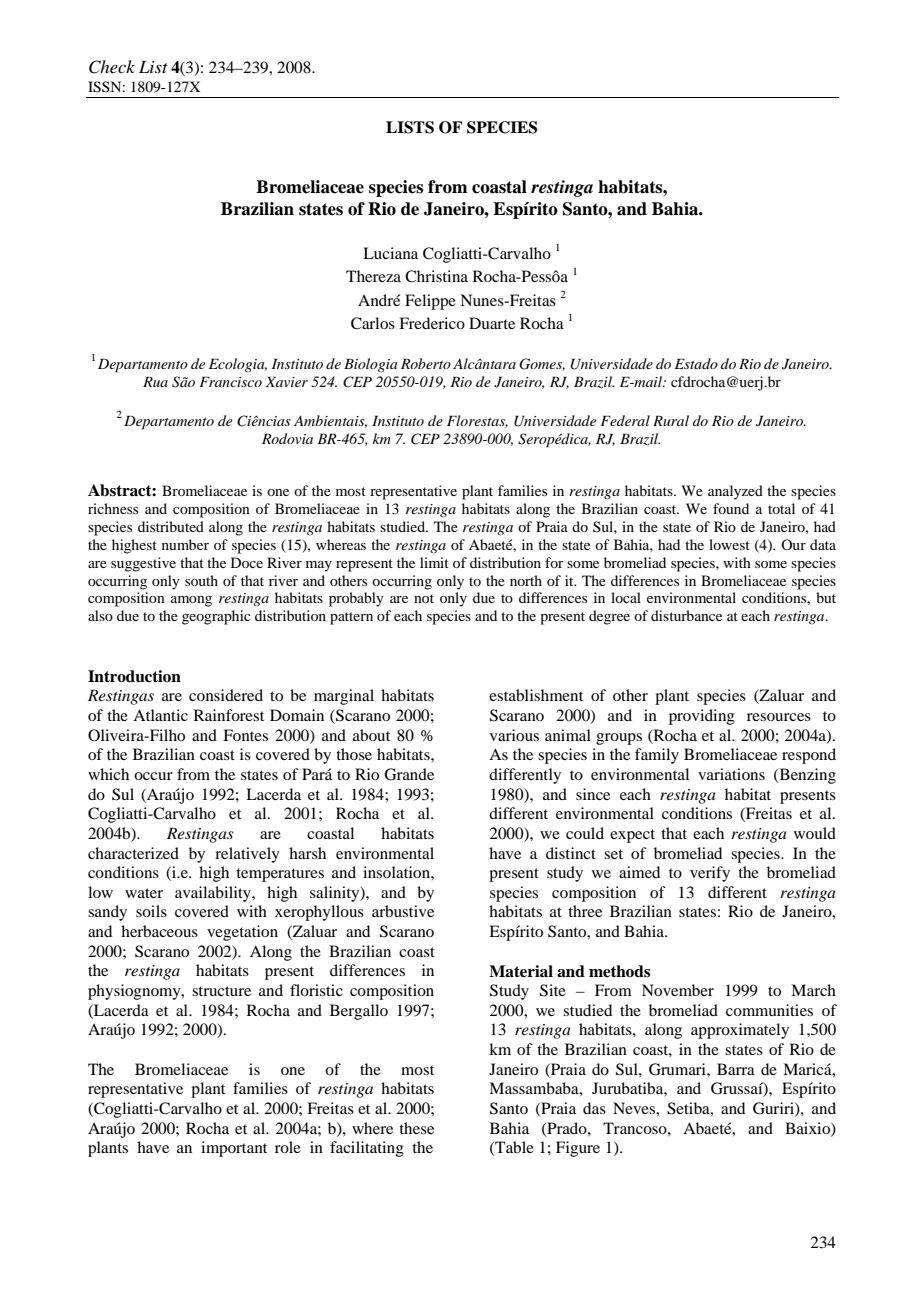 The image size is (924, 1308). Describe the element at coordinates (234, 1149) in the document. I see `important` at that location.
